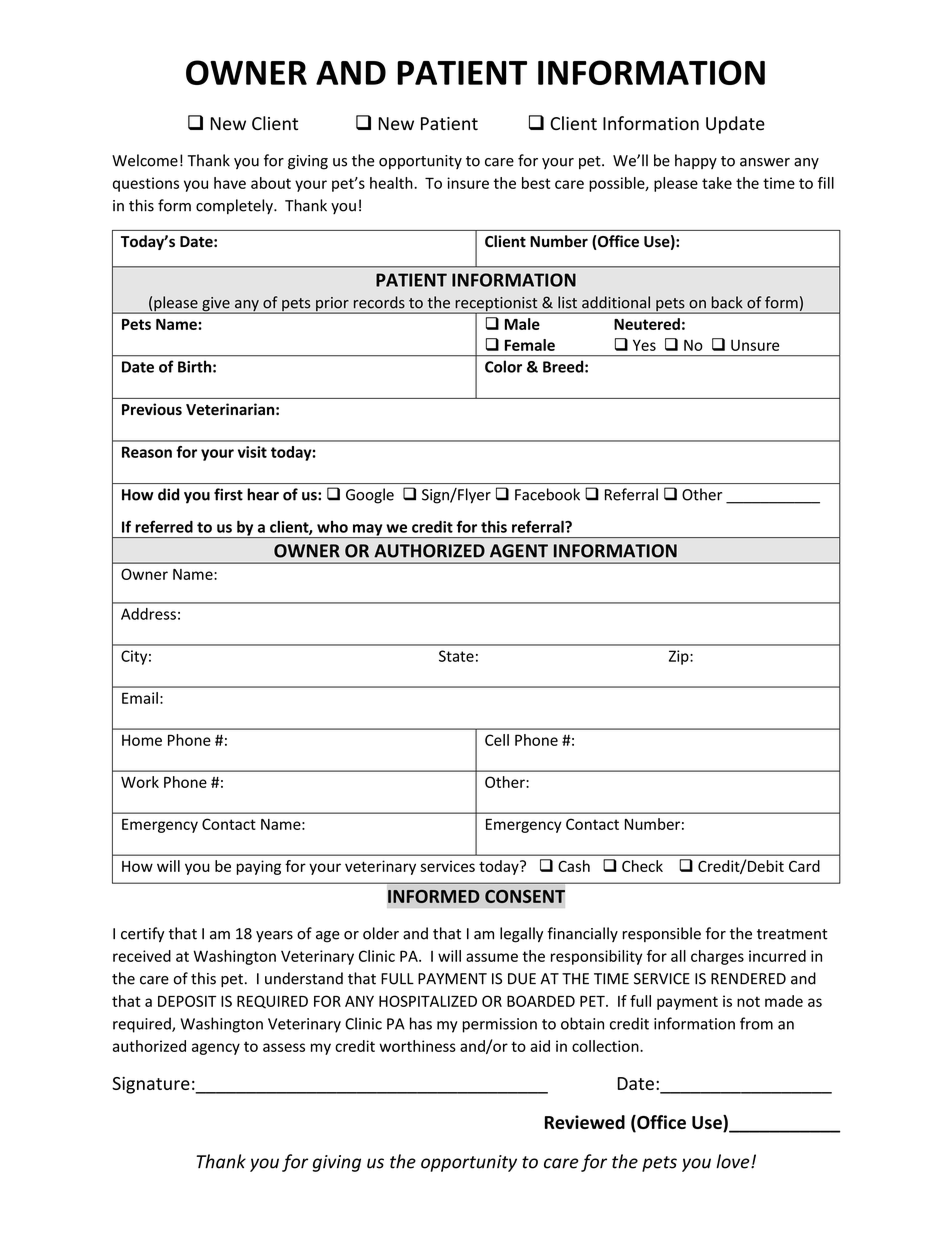 This image has height=1233, width=952. Describe the element at coordinates (140, 698) in the image. I see `Email` at that location.
